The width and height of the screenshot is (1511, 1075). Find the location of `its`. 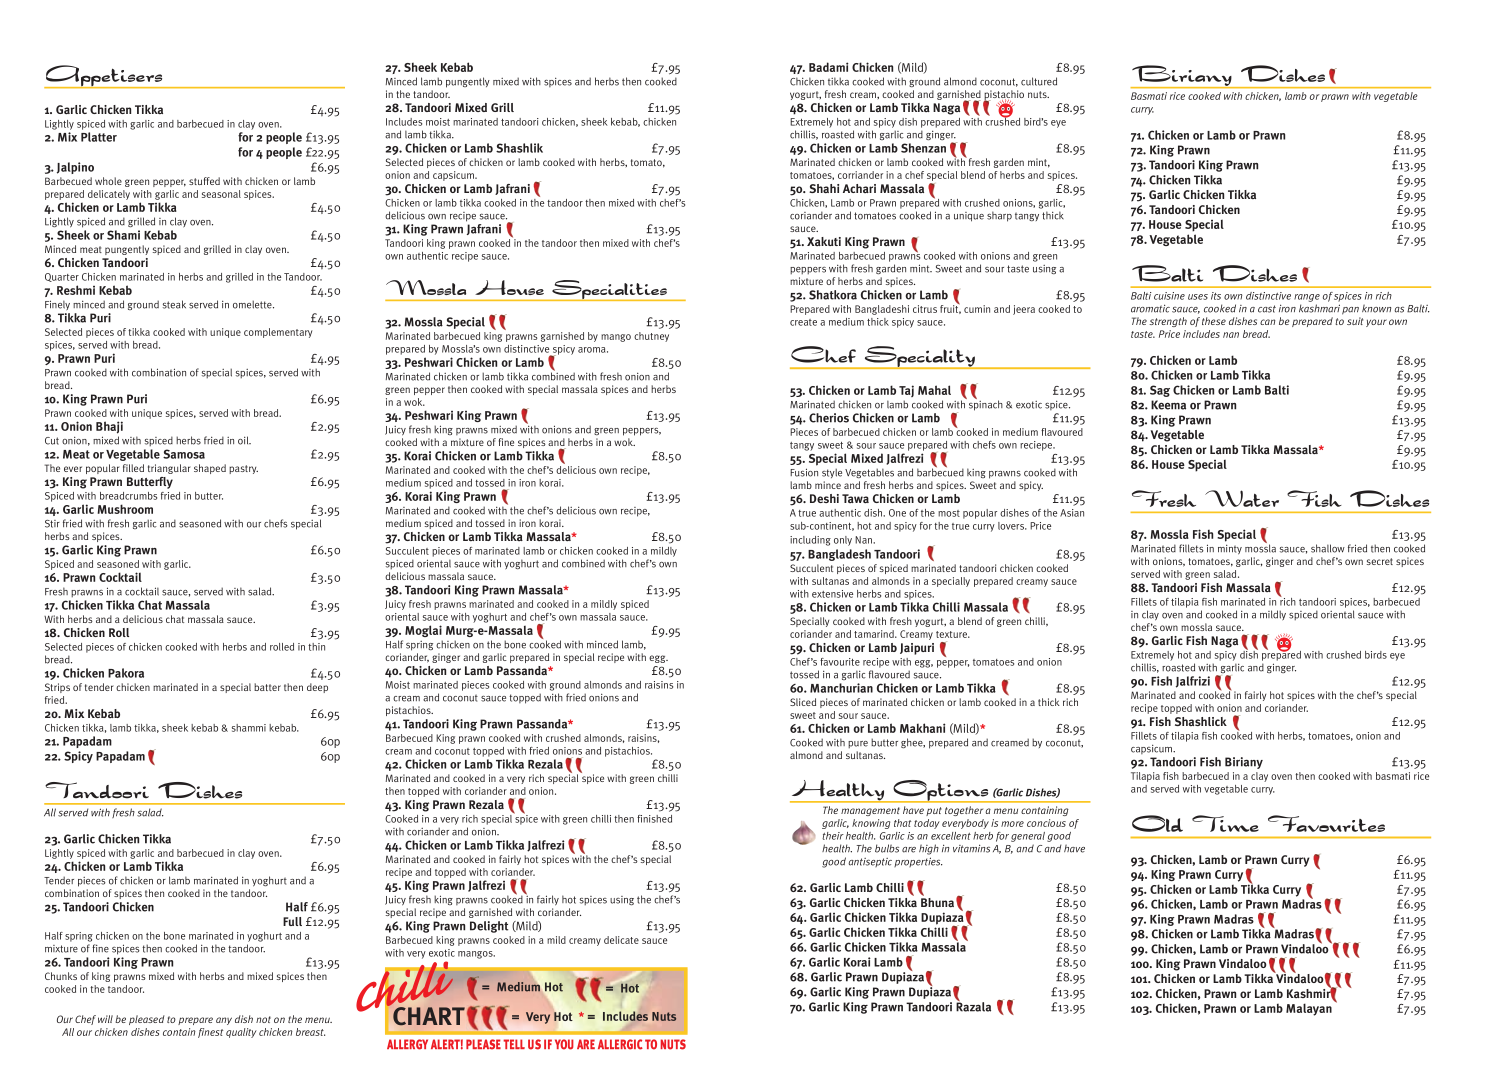

its is located at coordinates (1216, 296).
